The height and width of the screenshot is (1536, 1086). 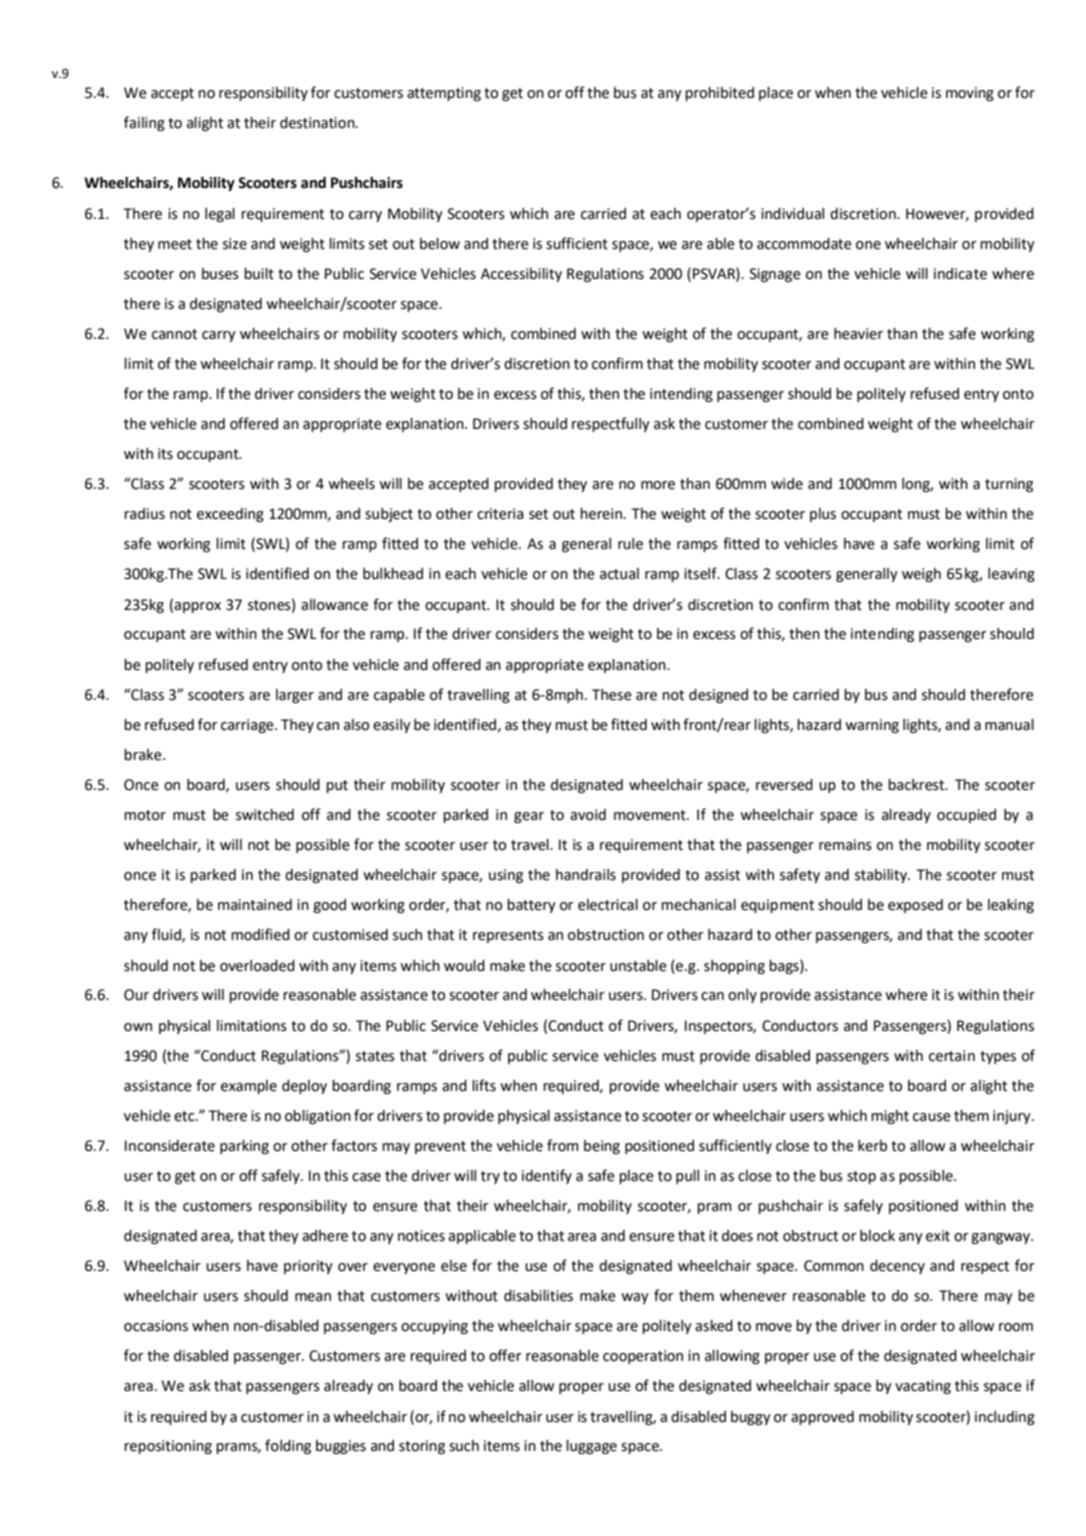 What do you see at coordinates (890, 1117) in the screenshot?
I see `might` at bounding box center [890, 1117].
